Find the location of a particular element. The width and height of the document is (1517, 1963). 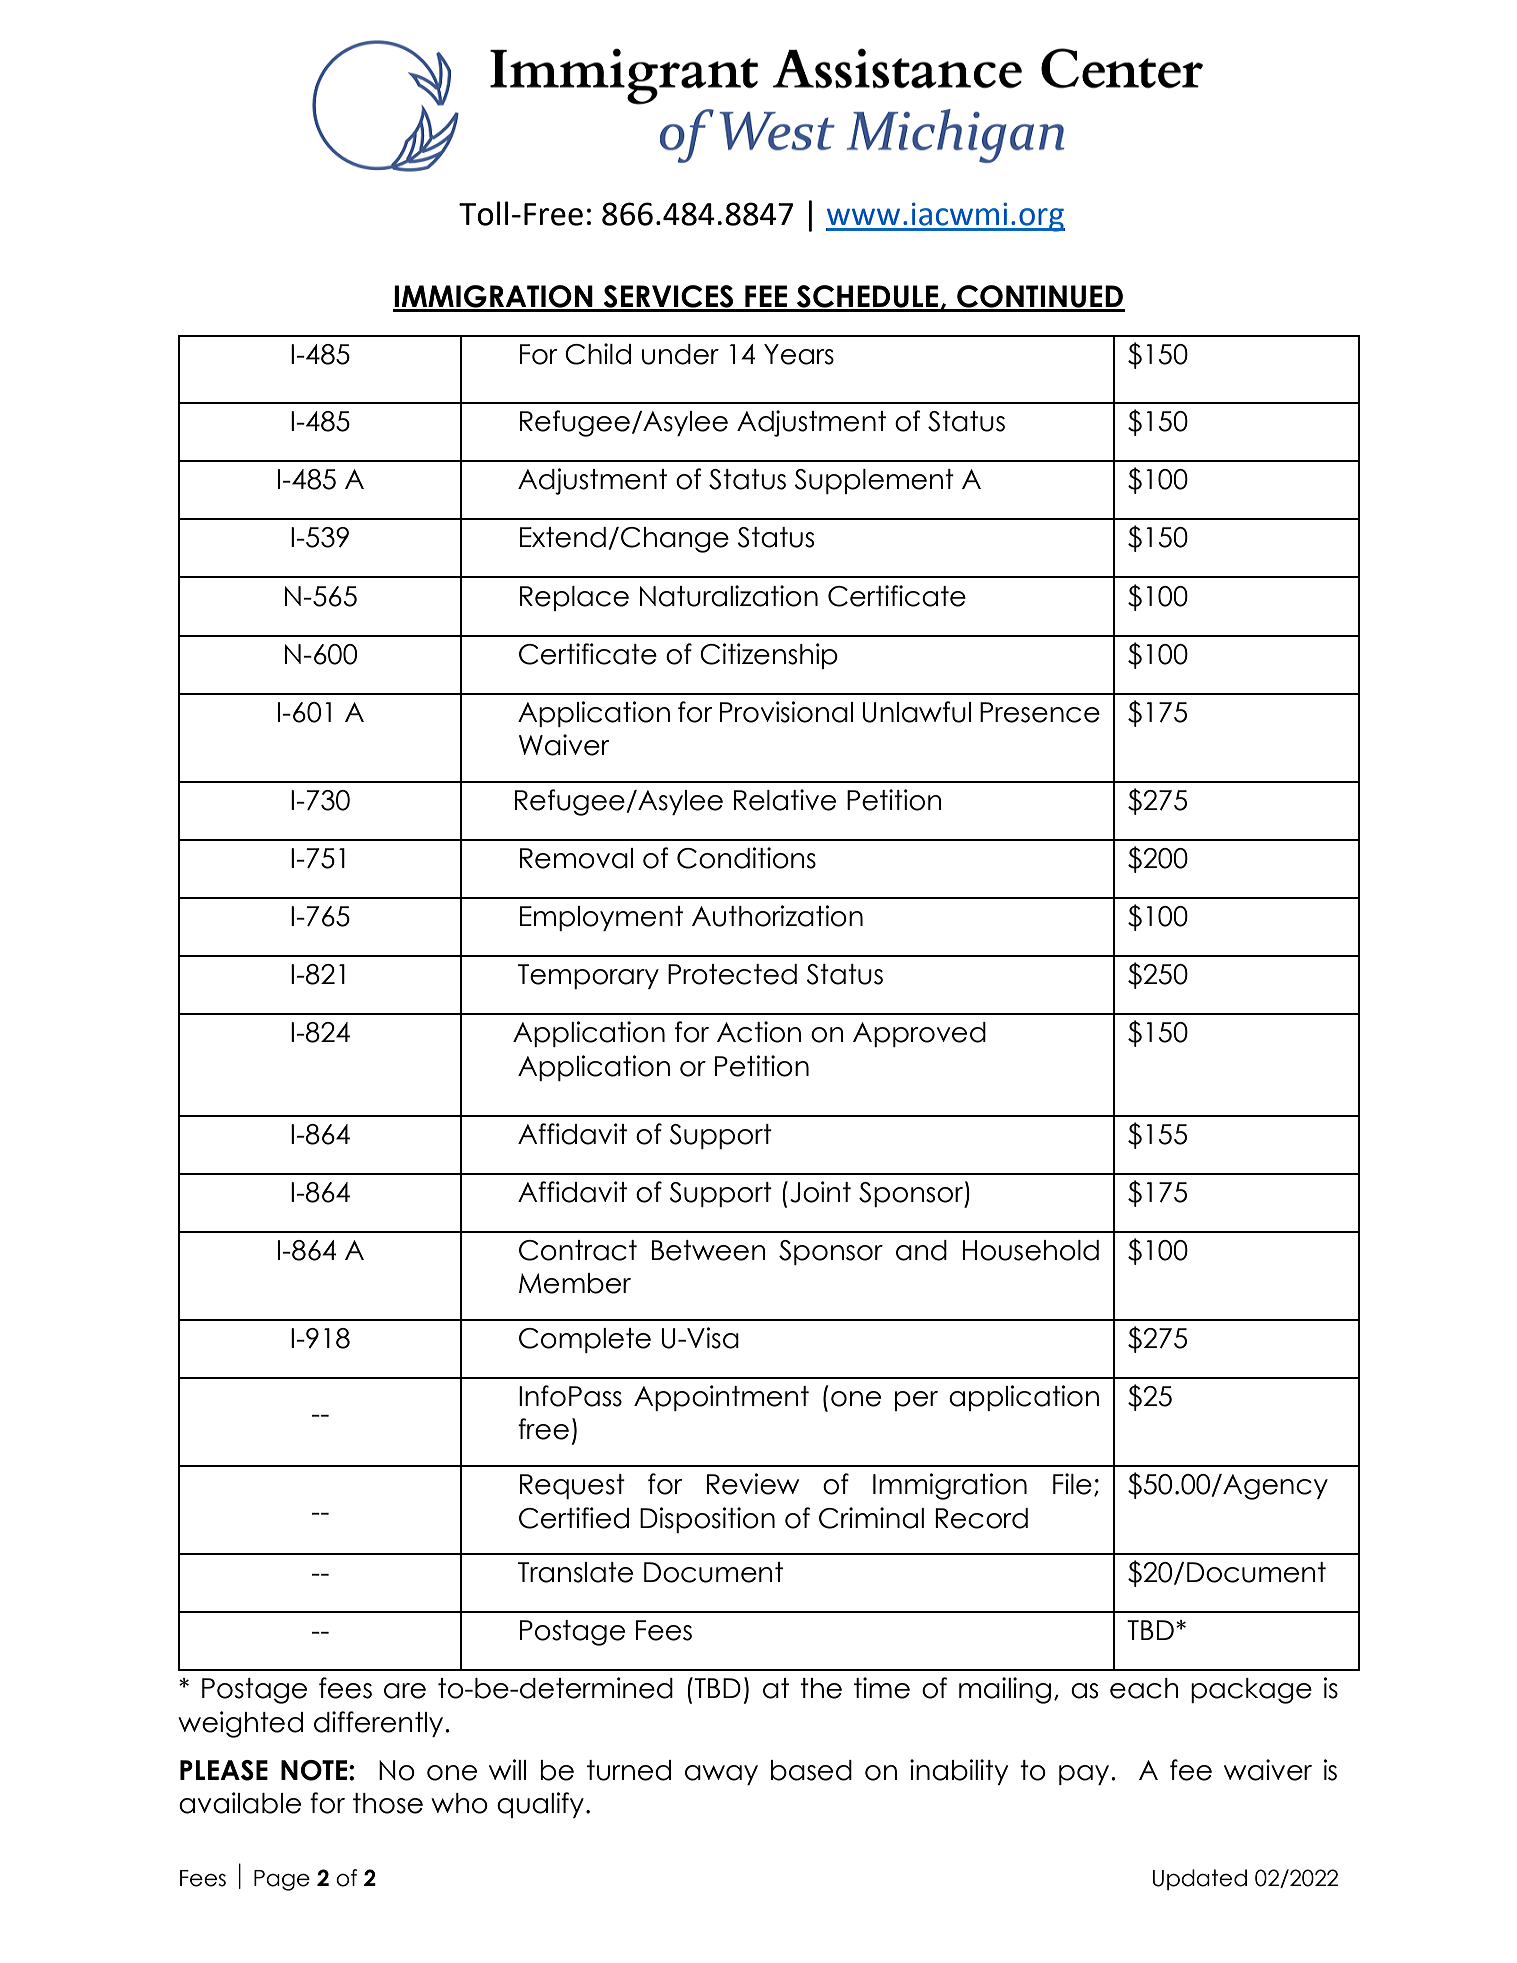

Complete is located at coordinates (585, 1340).
